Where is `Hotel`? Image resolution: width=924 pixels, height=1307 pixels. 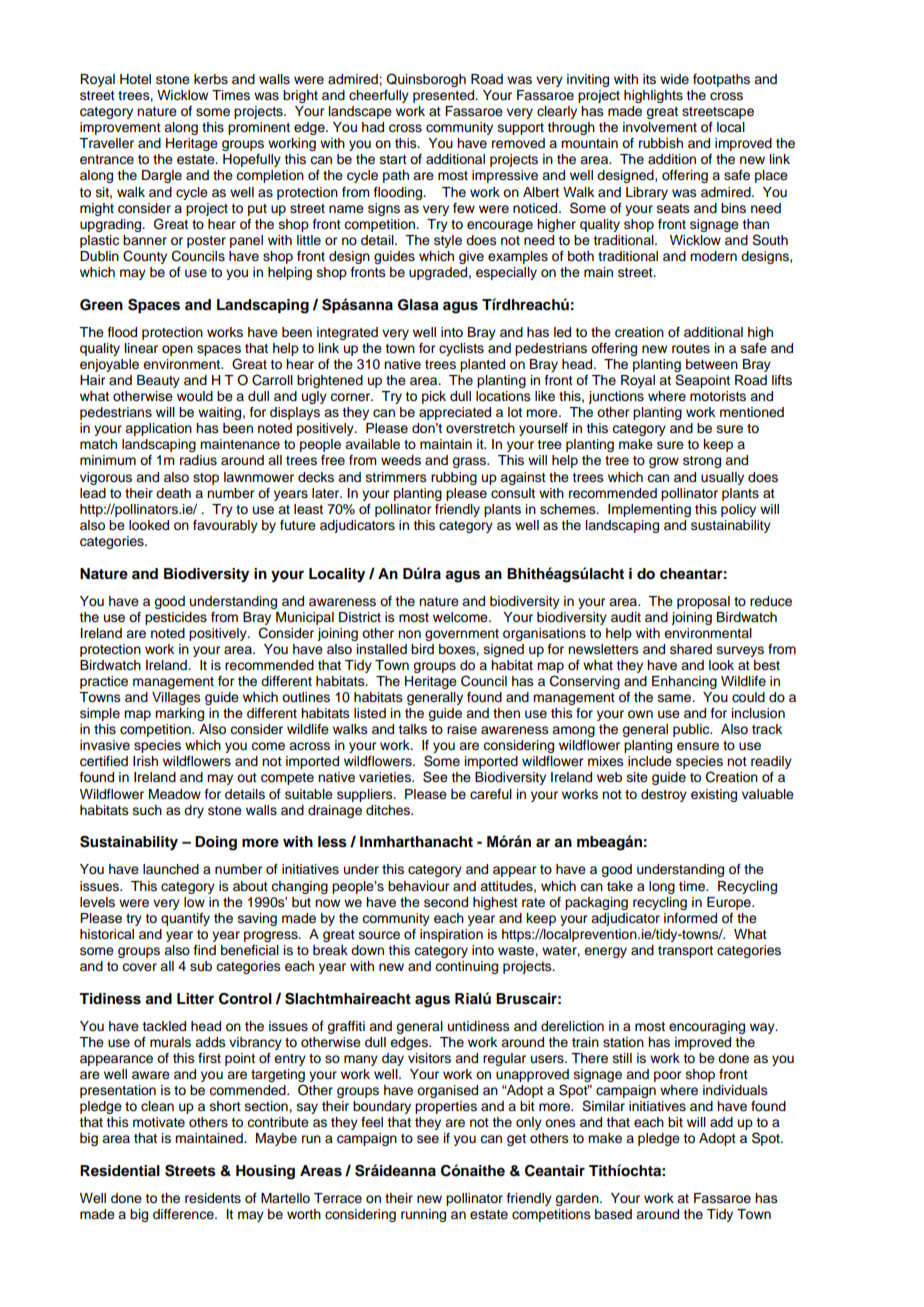 Hotel is located at coordinates (135, 79).
